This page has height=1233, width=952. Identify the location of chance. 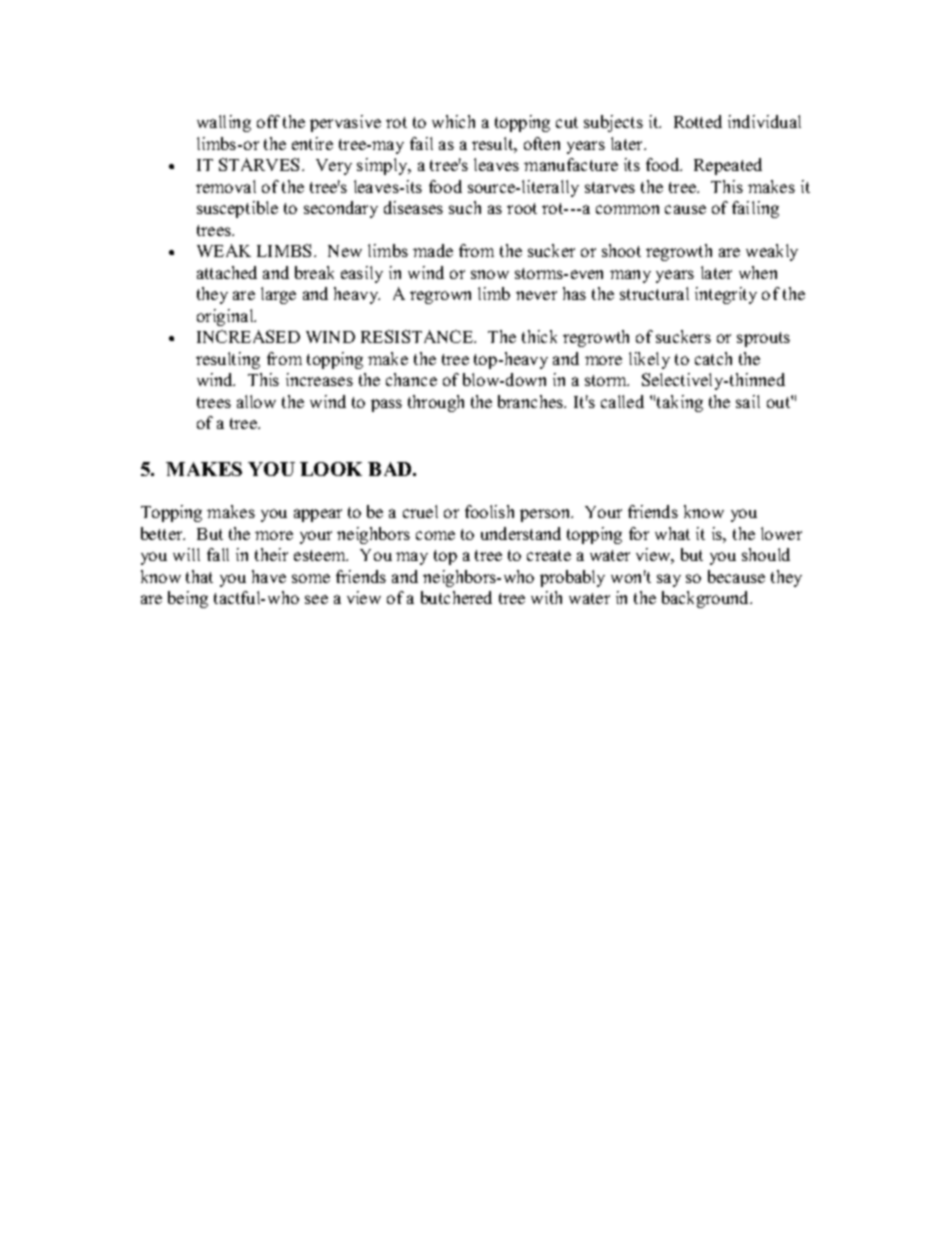
(411, 379).
